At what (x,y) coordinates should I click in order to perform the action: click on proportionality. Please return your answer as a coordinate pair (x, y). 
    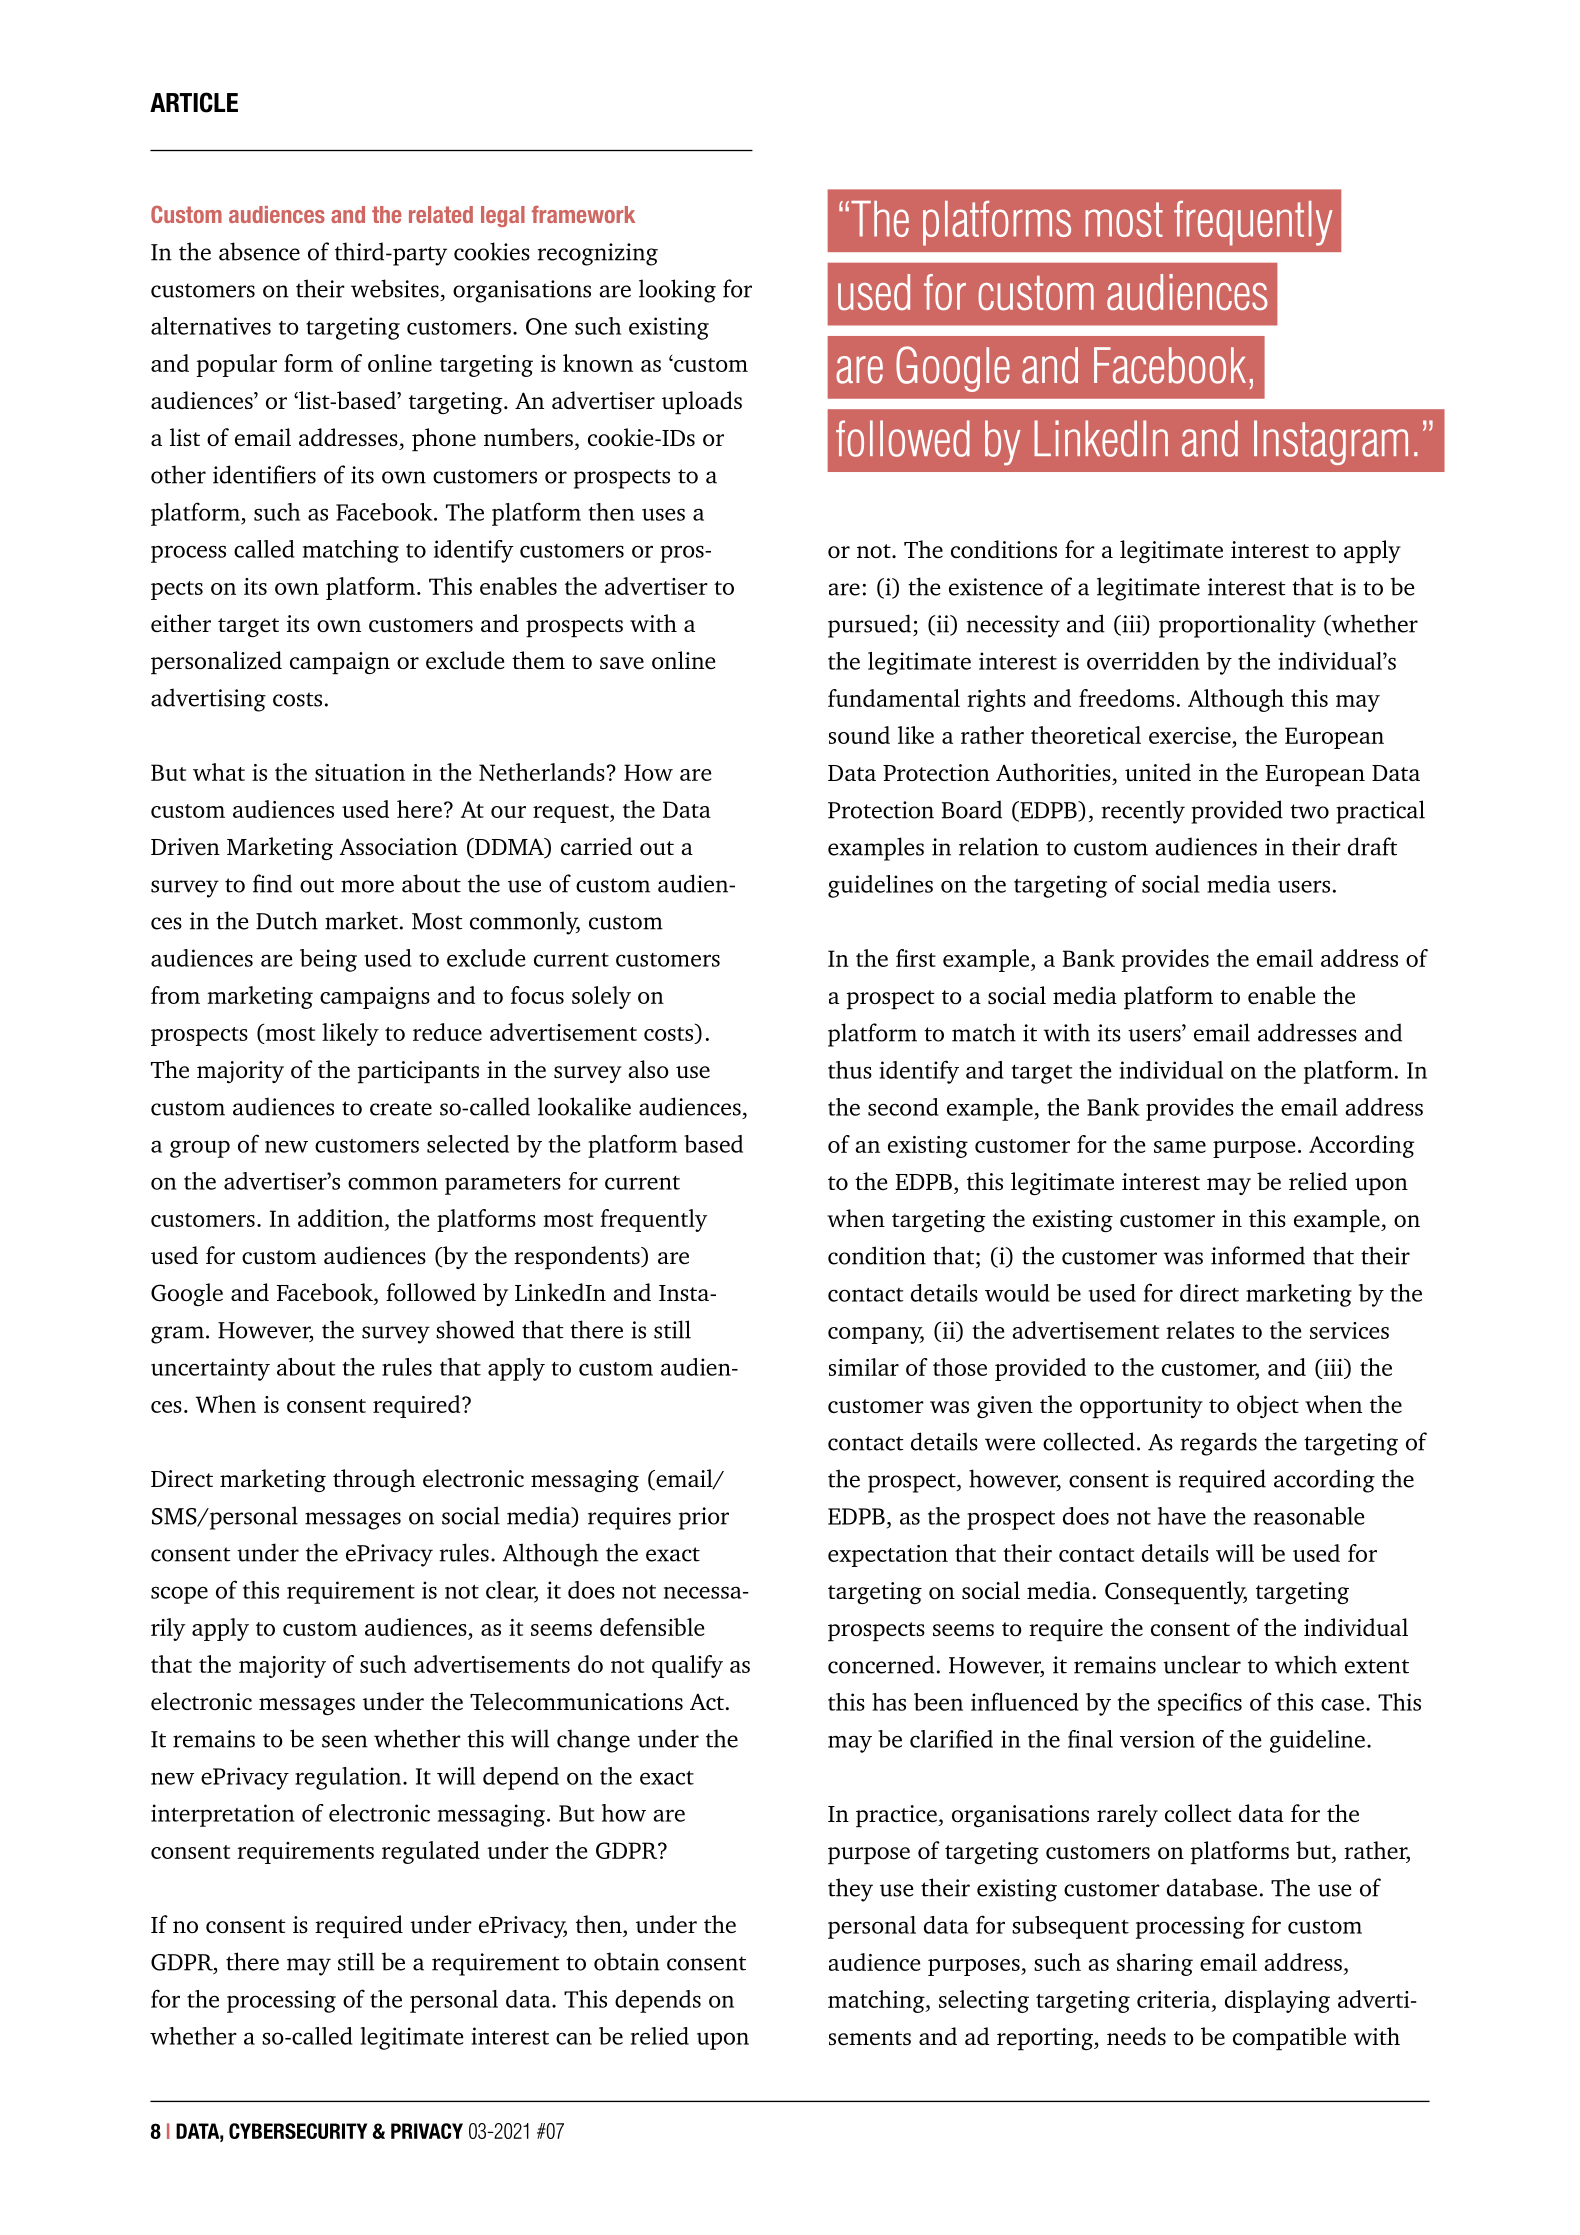
    Looking at the image, I should click on (1237, 626).
